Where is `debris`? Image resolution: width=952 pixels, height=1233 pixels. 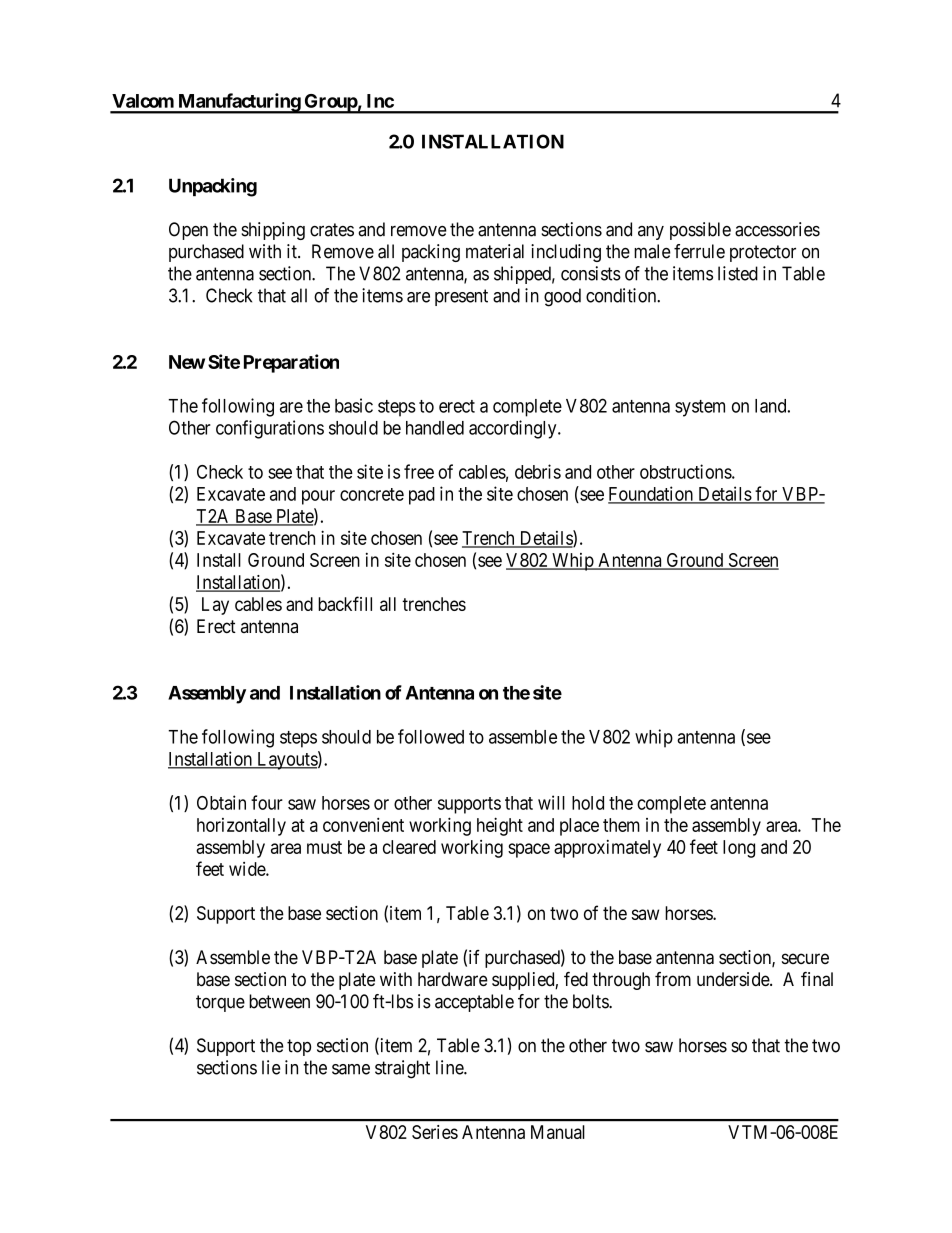
debris is located at coordinates (538, 471).
